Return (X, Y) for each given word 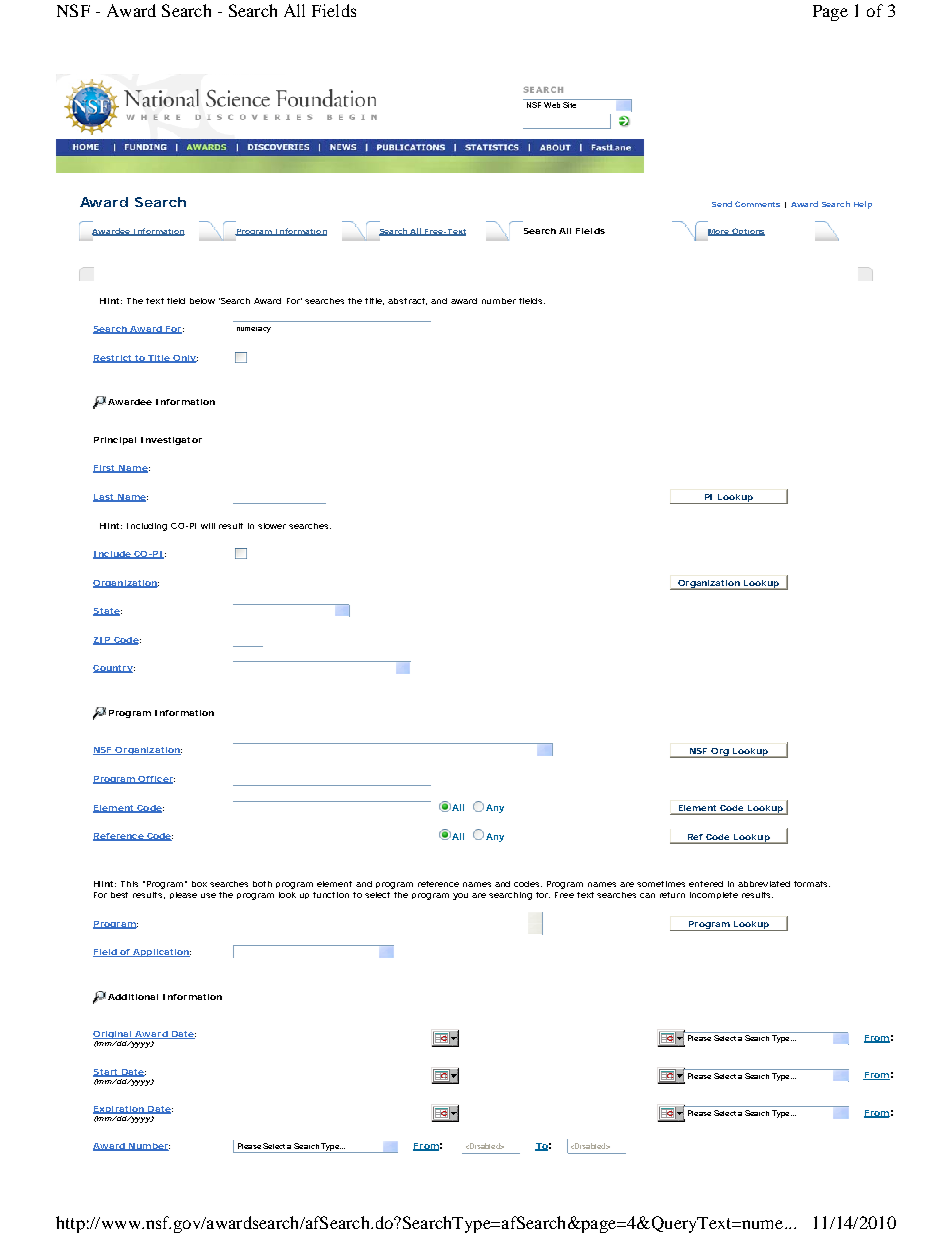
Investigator (171, 441)
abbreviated (764, 884)
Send (722, 204)
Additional (133, 997)
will (208, 526)
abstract (407, 301)
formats (812, 884)
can (647, 895)
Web (552, 105)
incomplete (714, 895)
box (201, 884)
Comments (757, 204)
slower (274, 526)
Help (863, 205)
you (460, 896)
